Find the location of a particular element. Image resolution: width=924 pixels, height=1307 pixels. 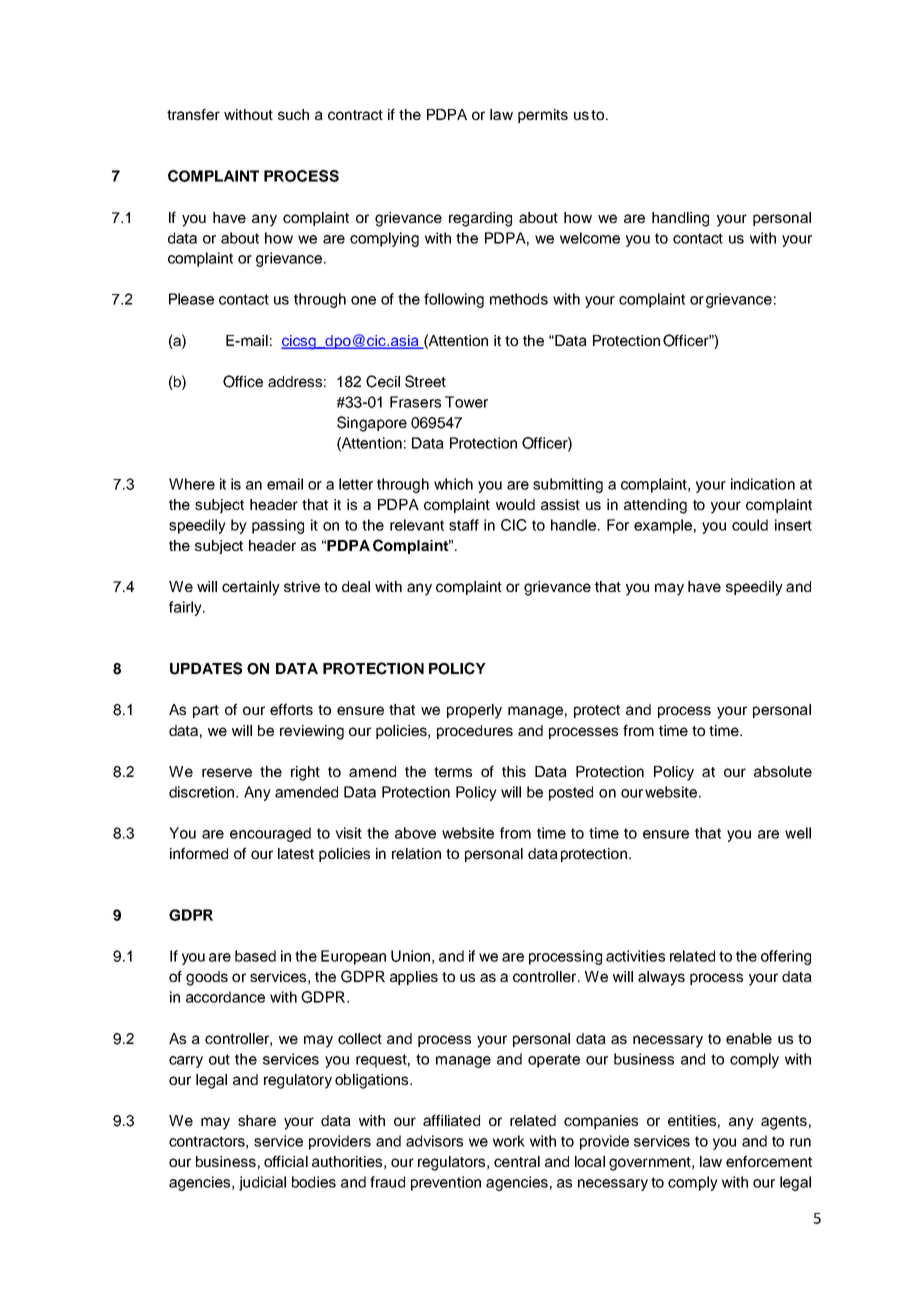

encouraged is located at coordinates (270, 834).
